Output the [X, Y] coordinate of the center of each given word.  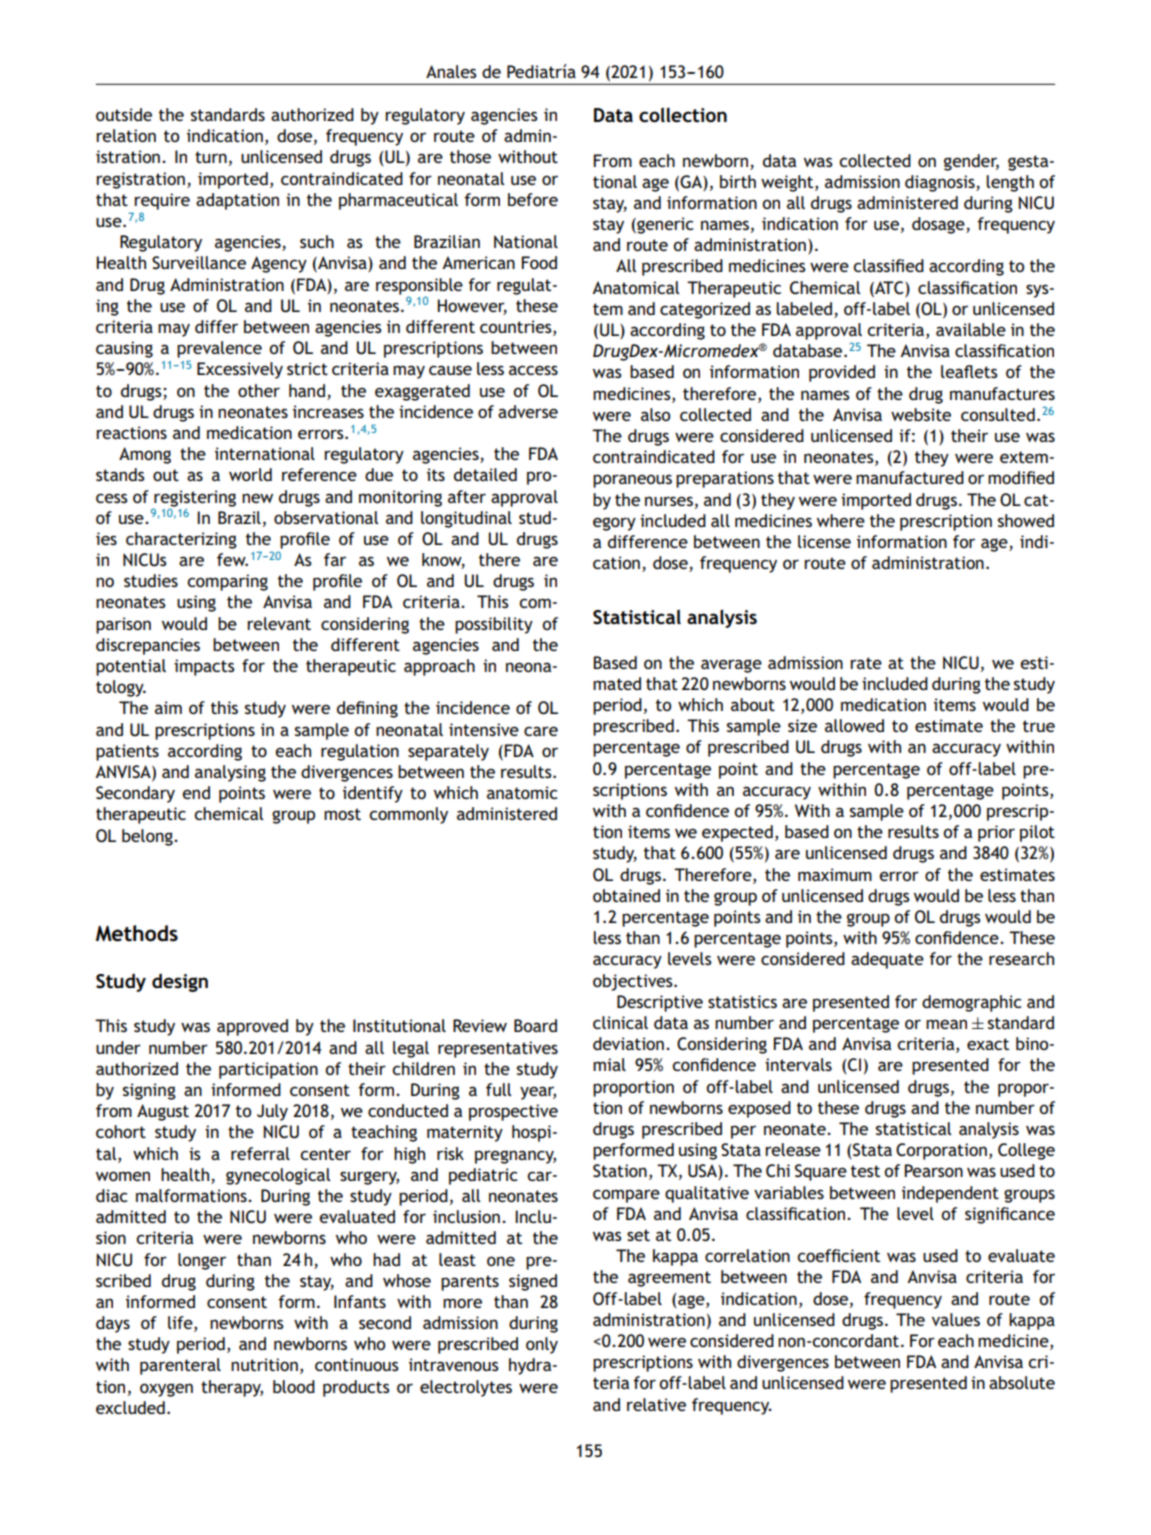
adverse [528, 411]
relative [656, 1404]
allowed [854, 725]
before [533, 199]
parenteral [180, 1366]
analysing [230, 773]
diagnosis [941, 183]
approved [252, 1027]
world [250, 474]
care [541, 731]
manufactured [910, 477]
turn [211, 157]
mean [946, 1024]
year [538, 1093]
